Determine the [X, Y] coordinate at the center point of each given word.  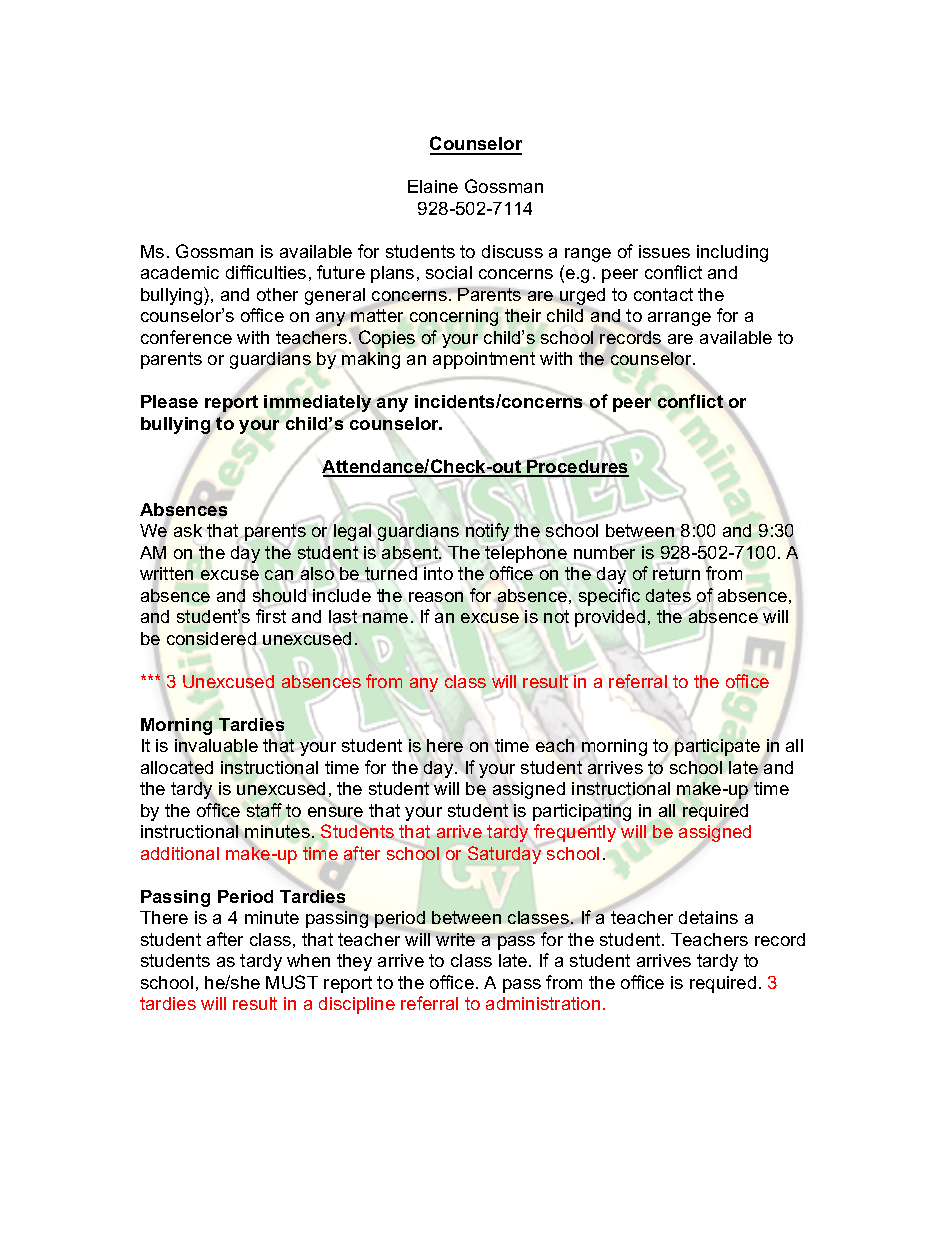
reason [436, 597]
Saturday [504, 855]
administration [543, 1003]
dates [668, 595]
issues [664, 251]
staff [264, 810]
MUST [292, 982]
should [279, 595]
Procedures [577, 468]
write [455, 939]
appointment [484, 360]
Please [169, 401]
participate [717, 747]
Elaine [433, 186]
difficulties [266, 272]
